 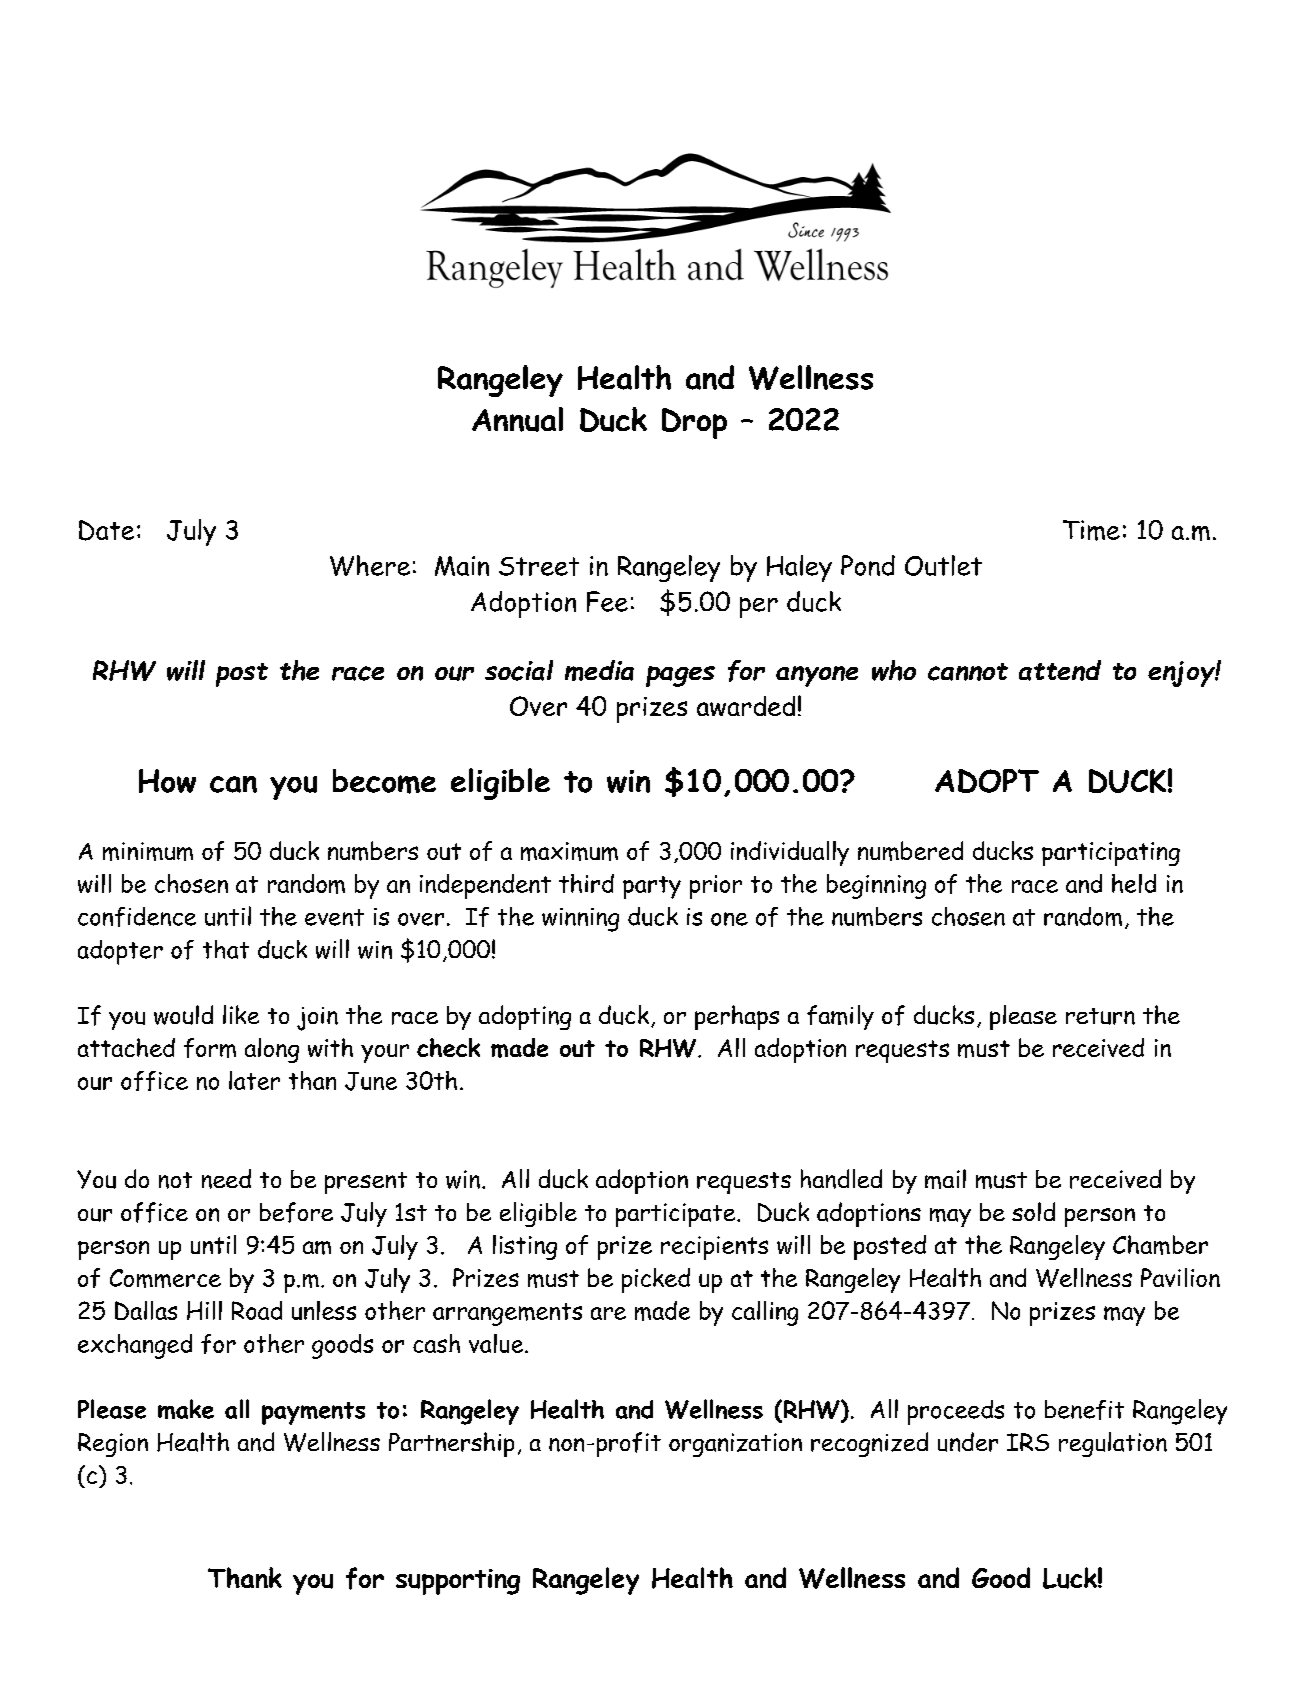 I want to click on Date, so click(x=106, y=530).
